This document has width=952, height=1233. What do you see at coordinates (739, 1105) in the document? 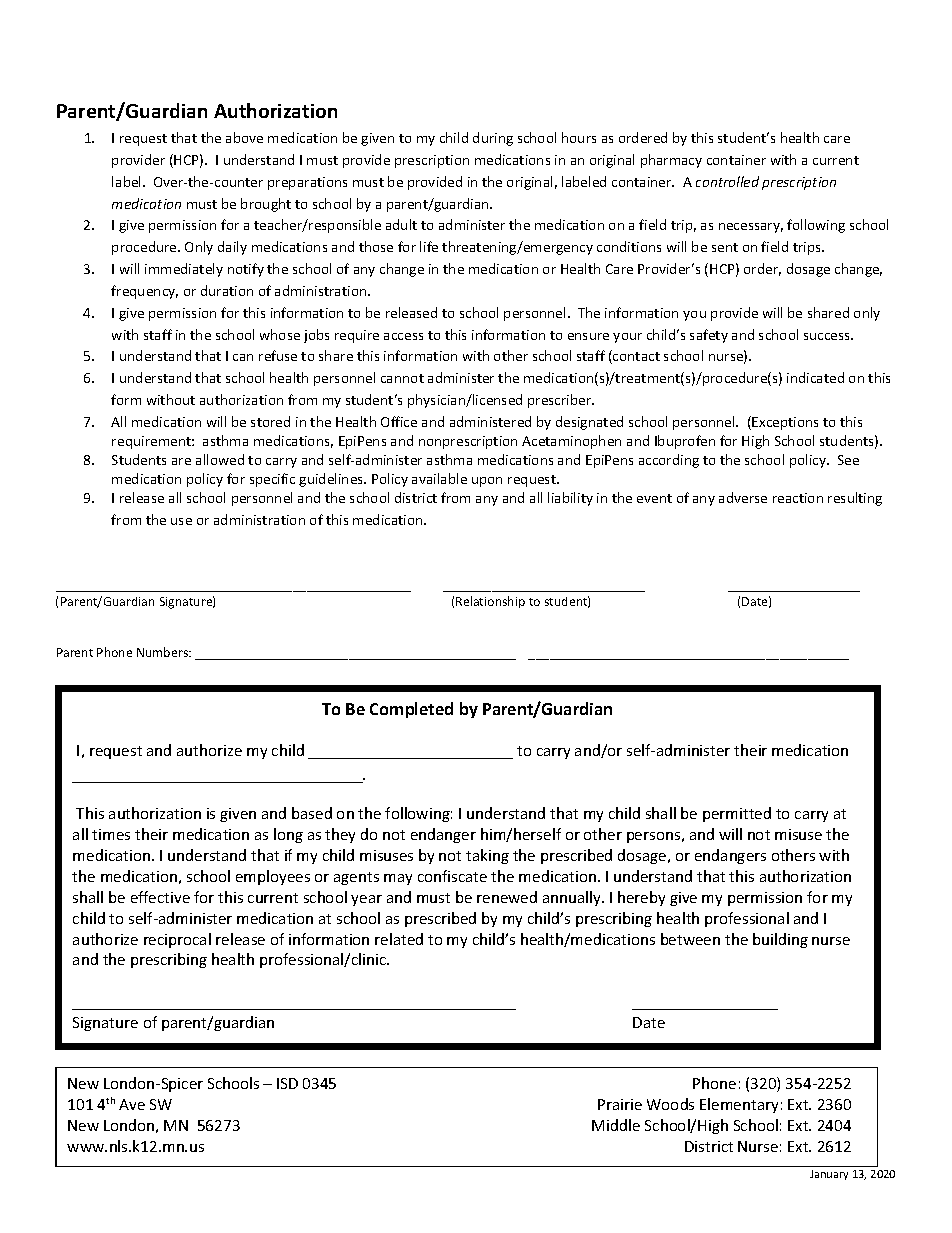
I see `Elementary` at bounding box center [739, 1105].
